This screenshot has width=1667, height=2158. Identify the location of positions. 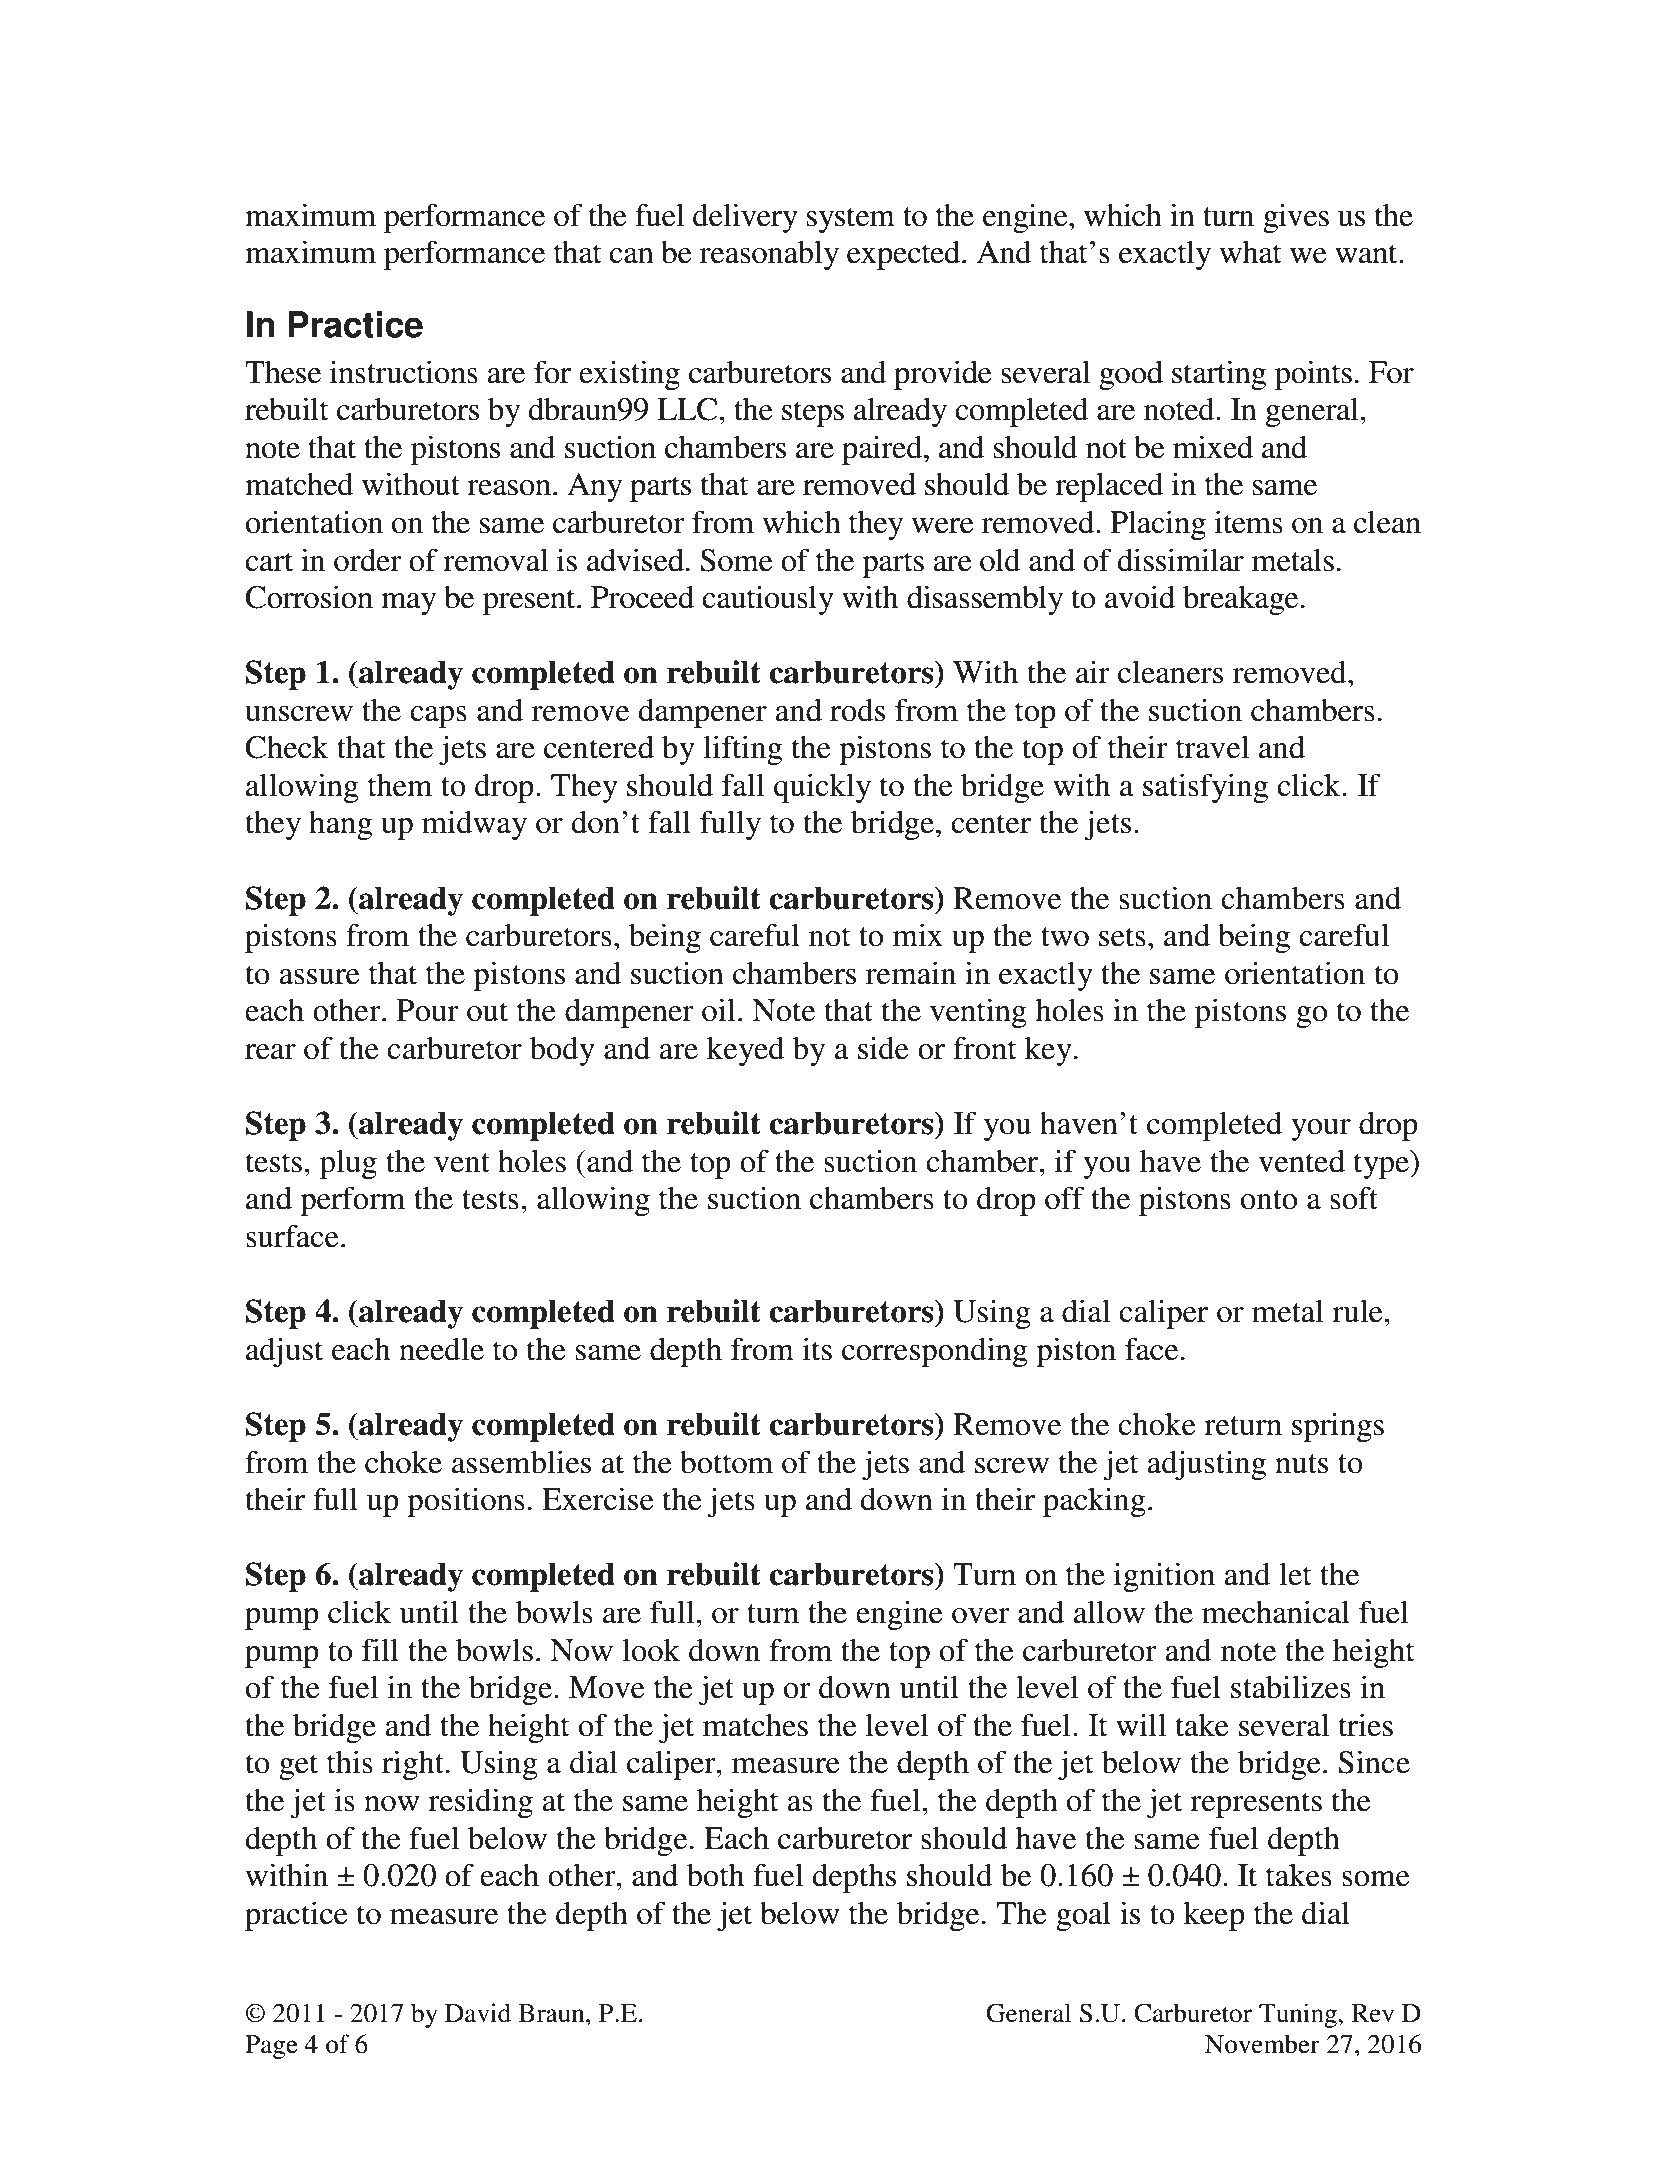
(466, 1502).
